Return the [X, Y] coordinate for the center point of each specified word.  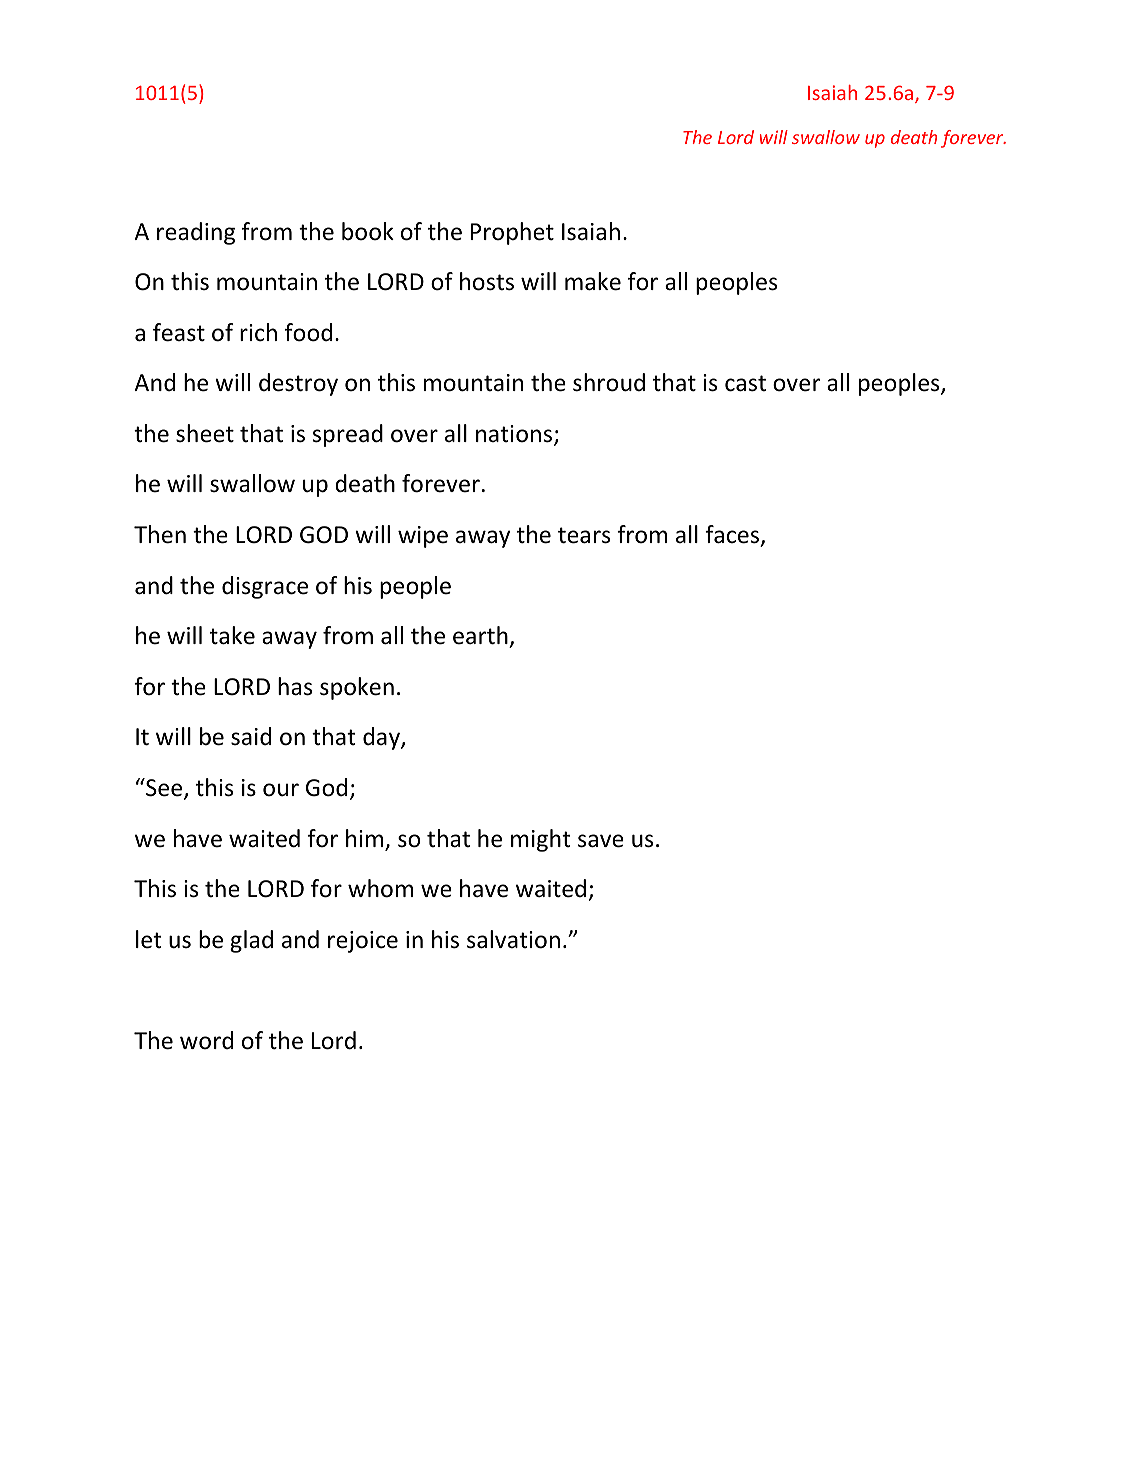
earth [480, 635]
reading [196, 233]
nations [514, 434]
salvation [513, 939]
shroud [609, 382]
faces [733, 535]
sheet [205, 433]
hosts [487, 281]
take [232, 635]
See [164, 788]
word [206, 1040]
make [593, 281]
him [366, 839]
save [601, 841]
